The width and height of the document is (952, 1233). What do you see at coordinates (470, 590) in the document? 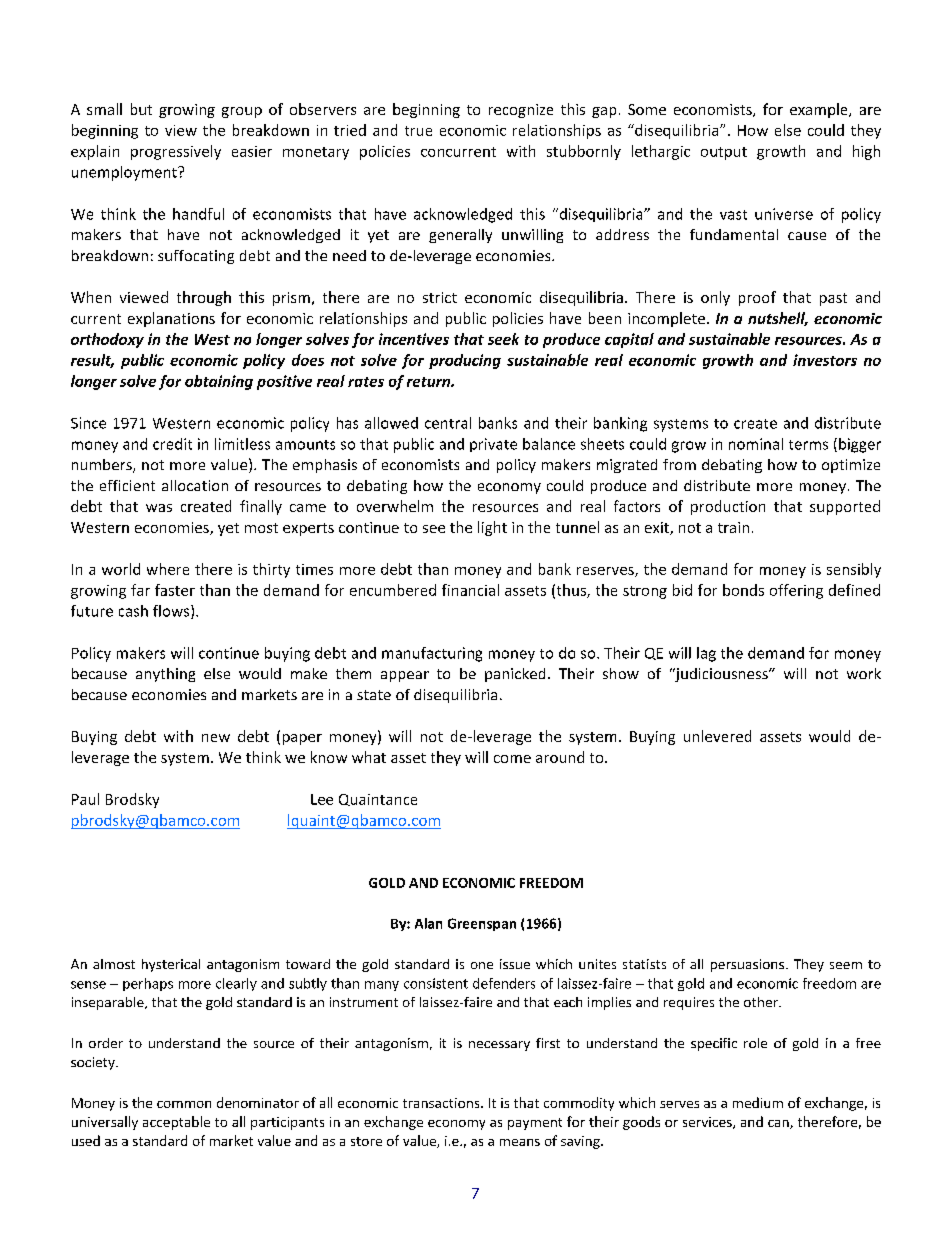
I see `financial` at bounding box center [470, 590].
